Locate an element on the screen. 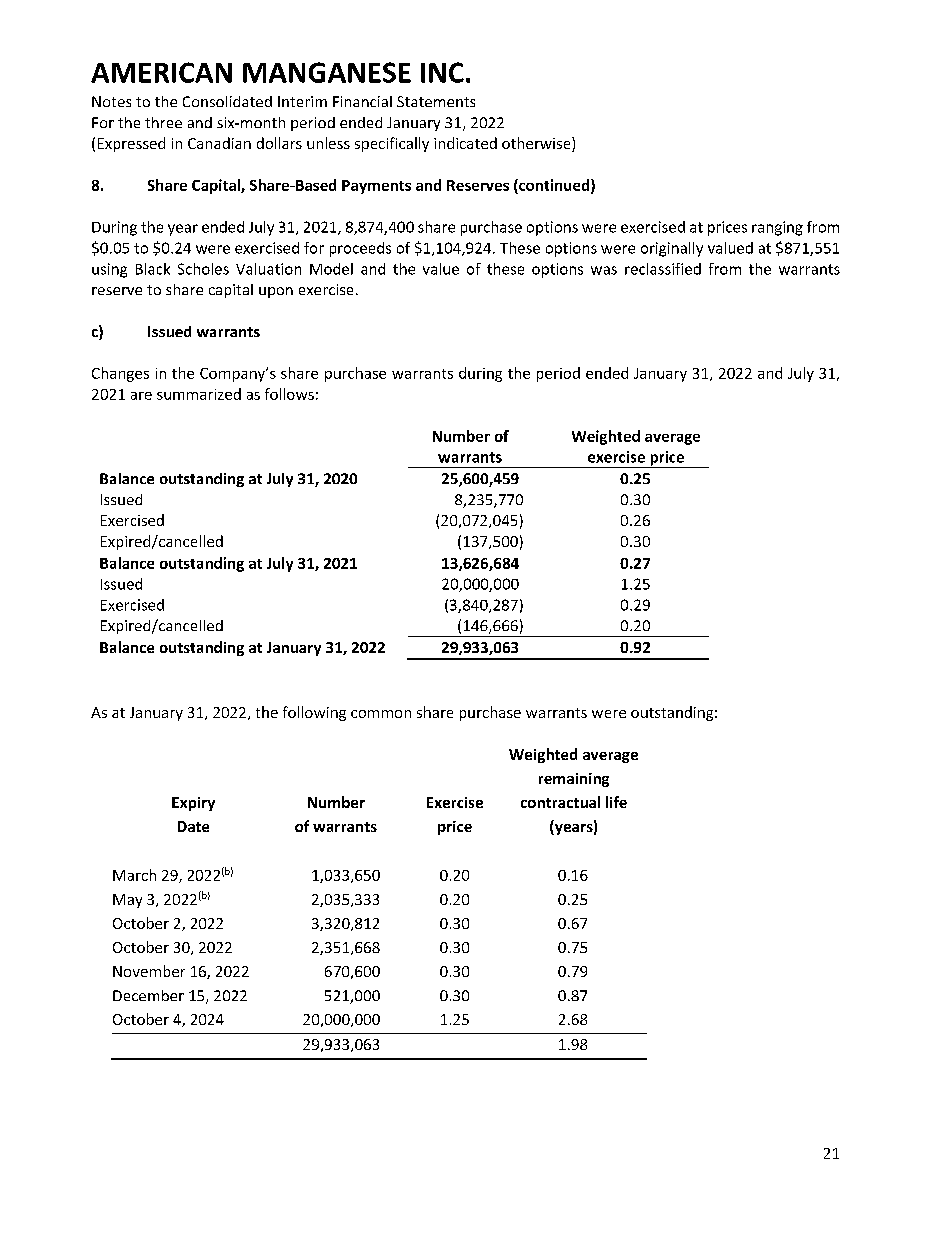 Image resolution: width=952 pixels, height=1233 pixels. summarized is located at coordinates (199, 394).
